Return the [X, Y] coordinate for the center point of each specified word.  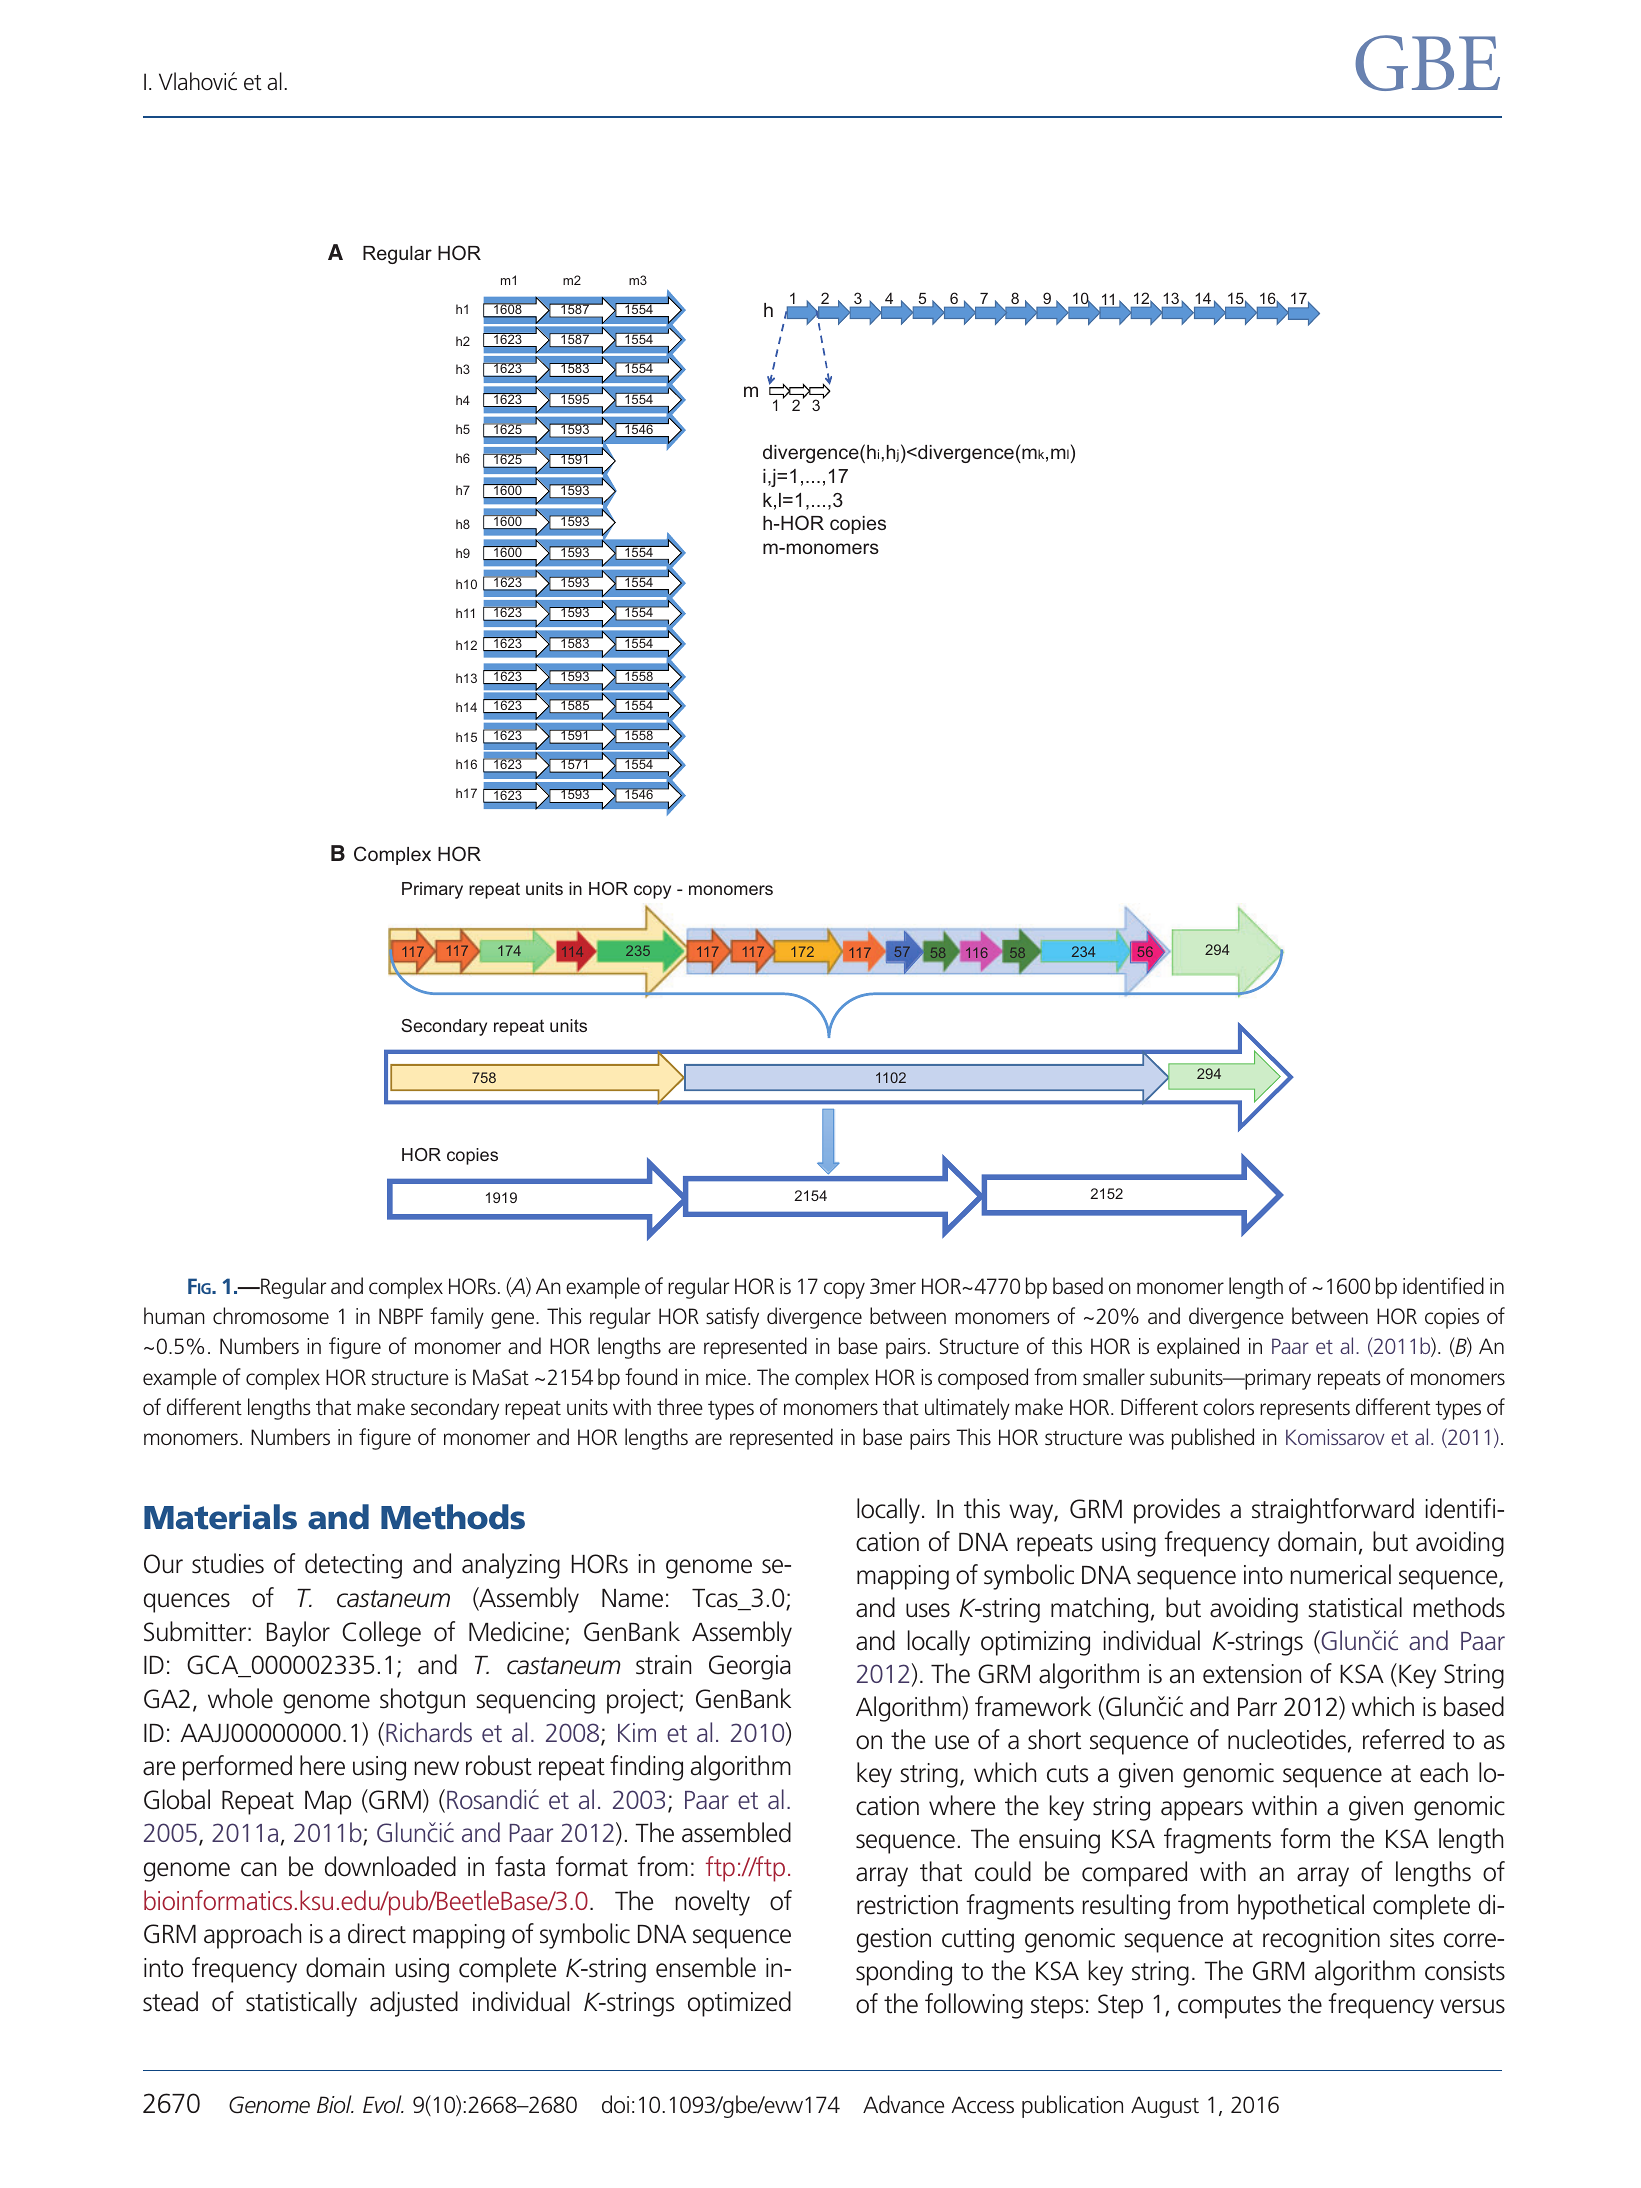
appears [1202, 1811]
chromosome [271, 1315]
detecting [353, 1566]
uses [928, 1610]
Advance [903, 2104]
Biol [335, 2104]
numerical [1340, 1574]
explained [1198, 1348]
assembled [736, 1832]
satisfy [732, 1318]
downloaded [390, 1866]
